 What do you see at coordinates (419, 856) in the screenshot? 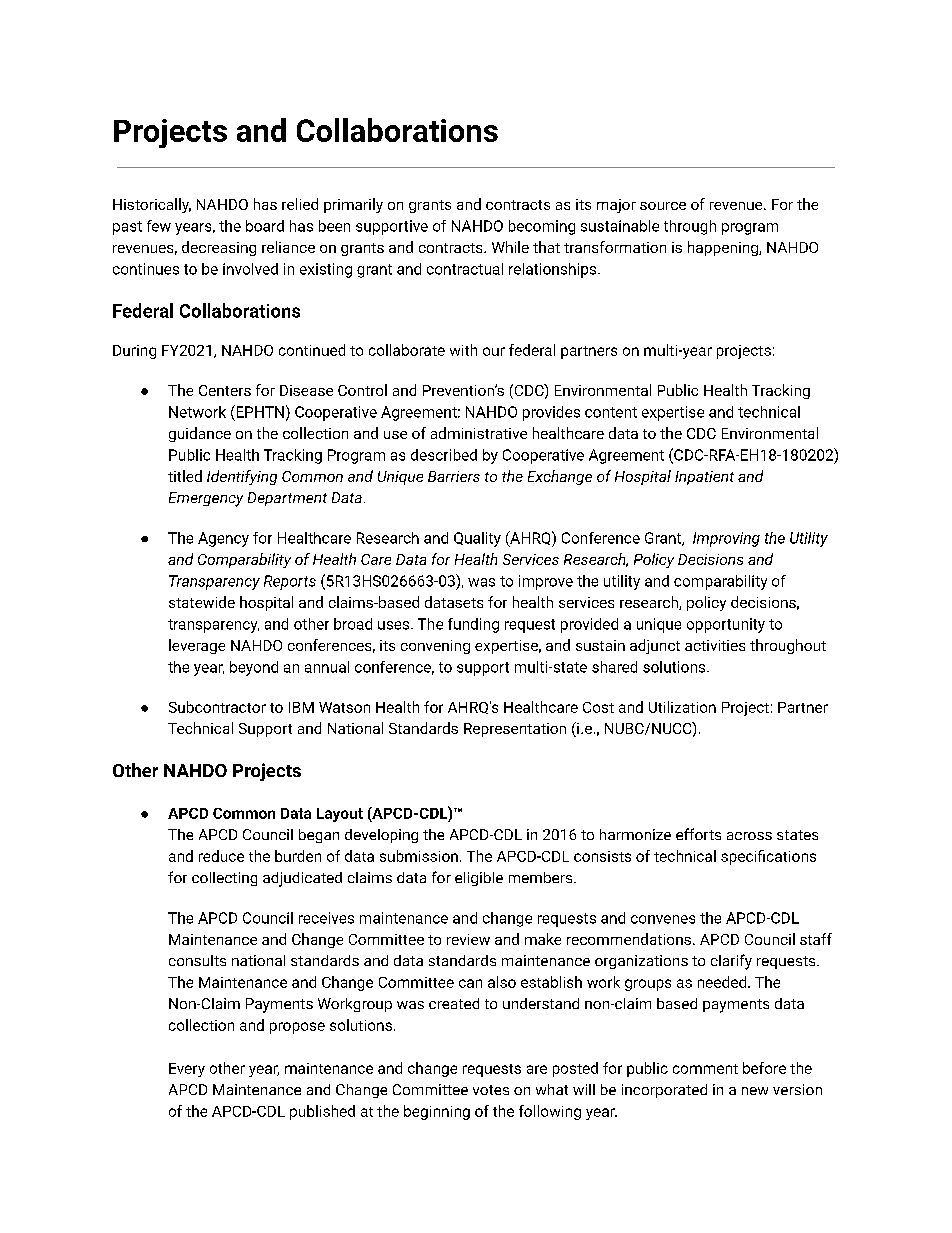
I see `submission` at bounding box center [419, 856].
